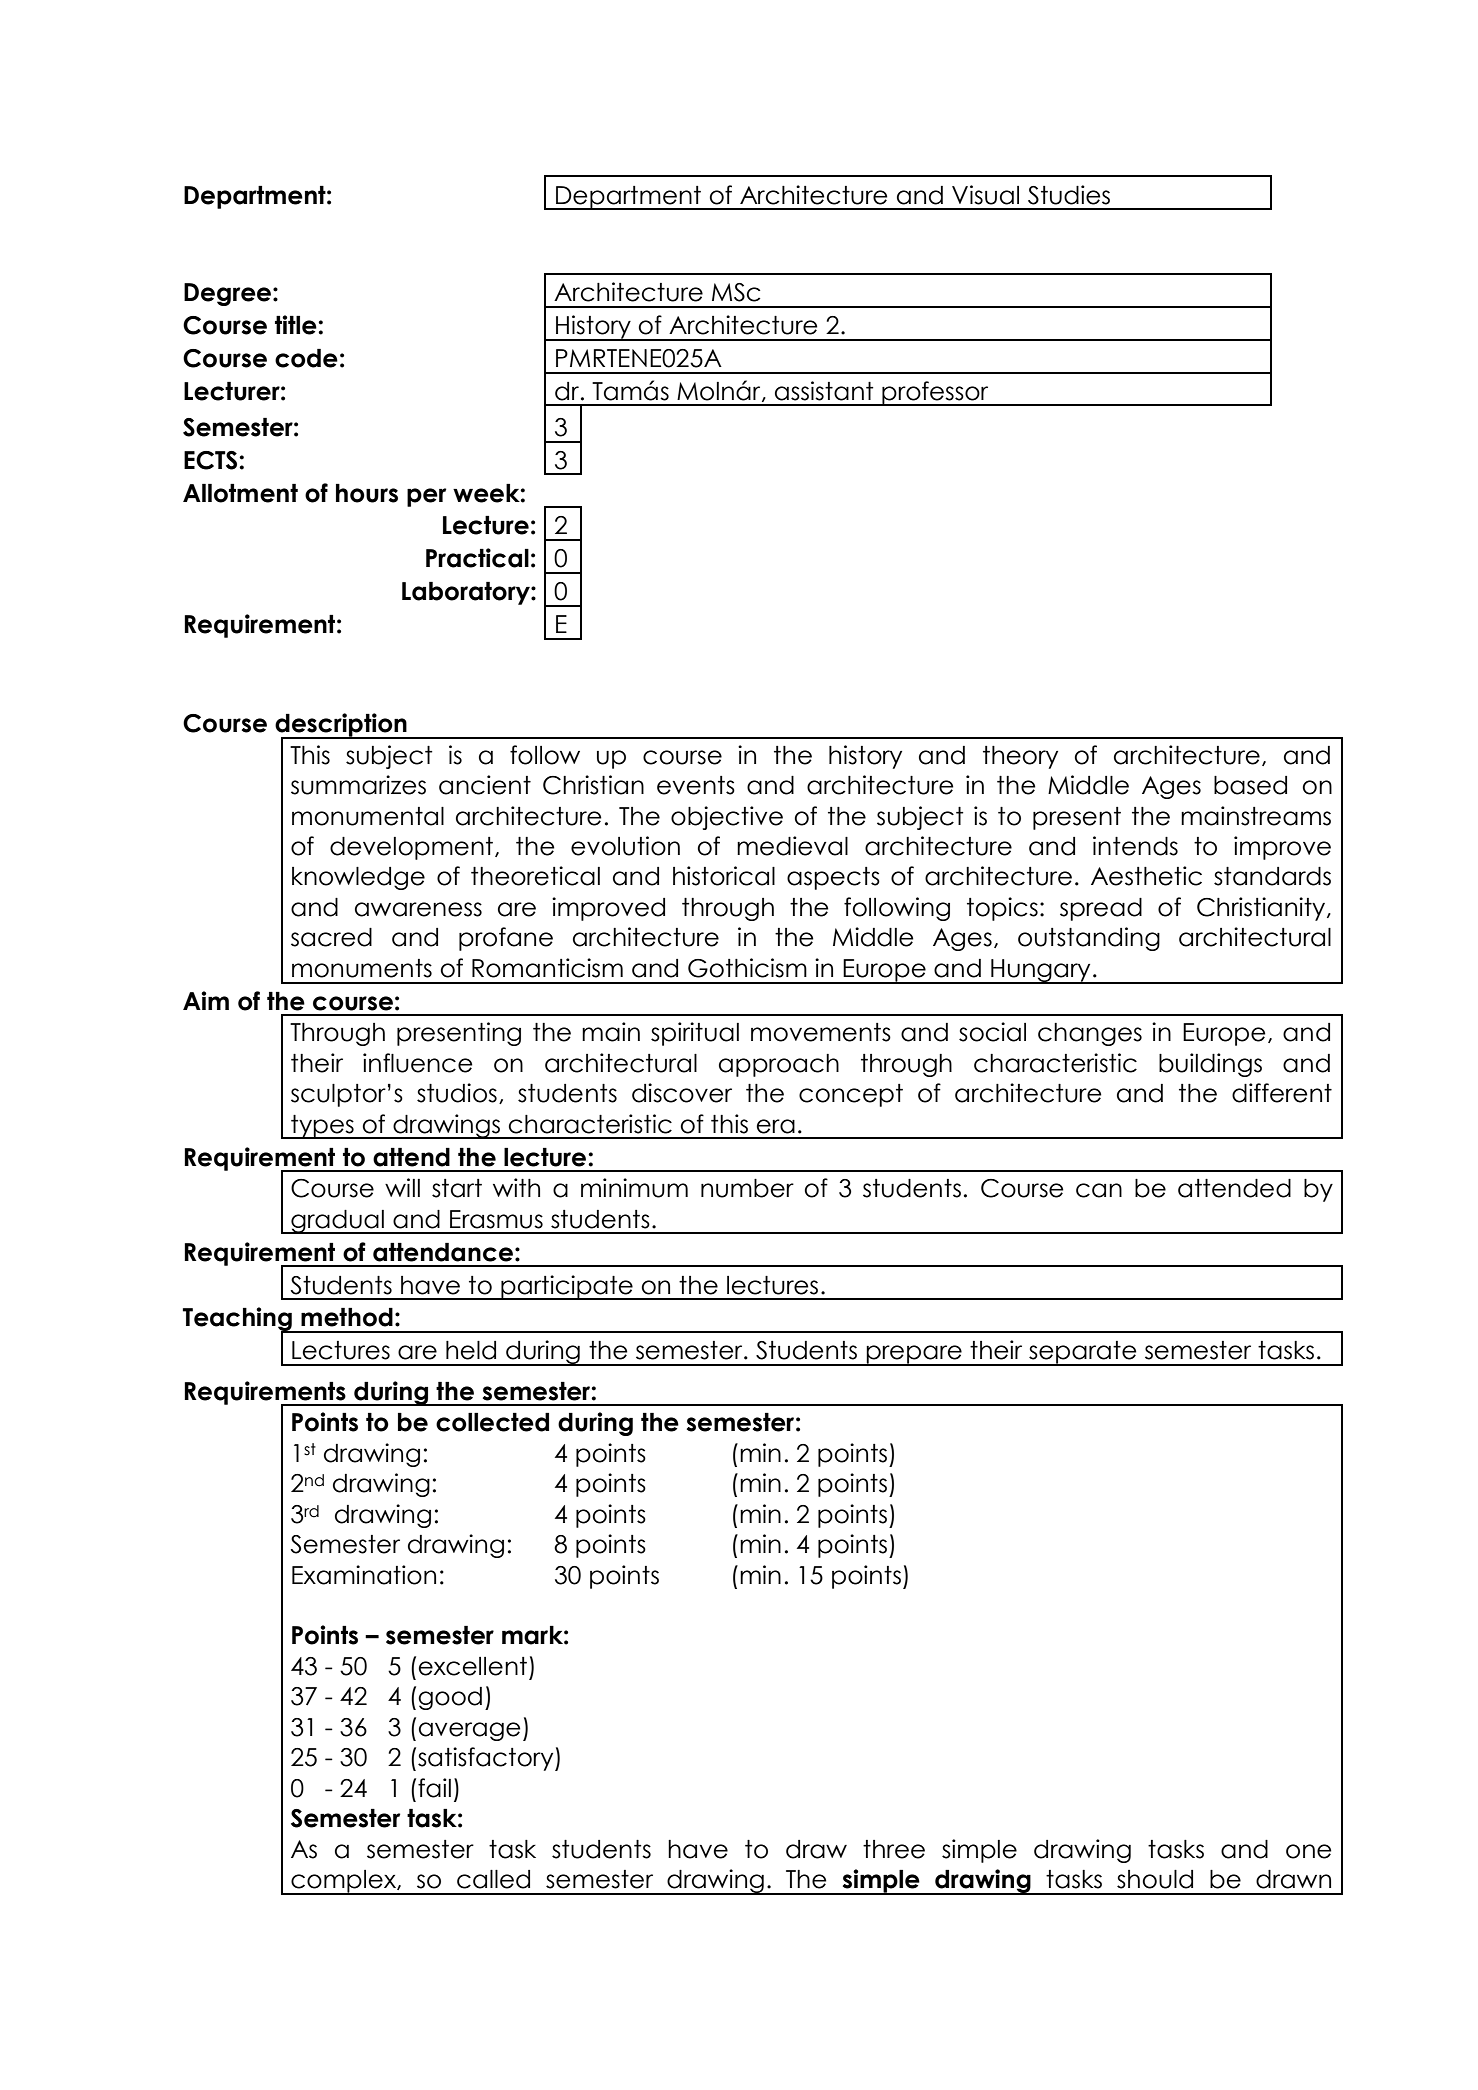 Image resolution: width=1478 pixels, height=2090 pixels. What do you see at coordinates (1069, 195) in the image?
I see `Studies` at bounding box center [1069, 195].
